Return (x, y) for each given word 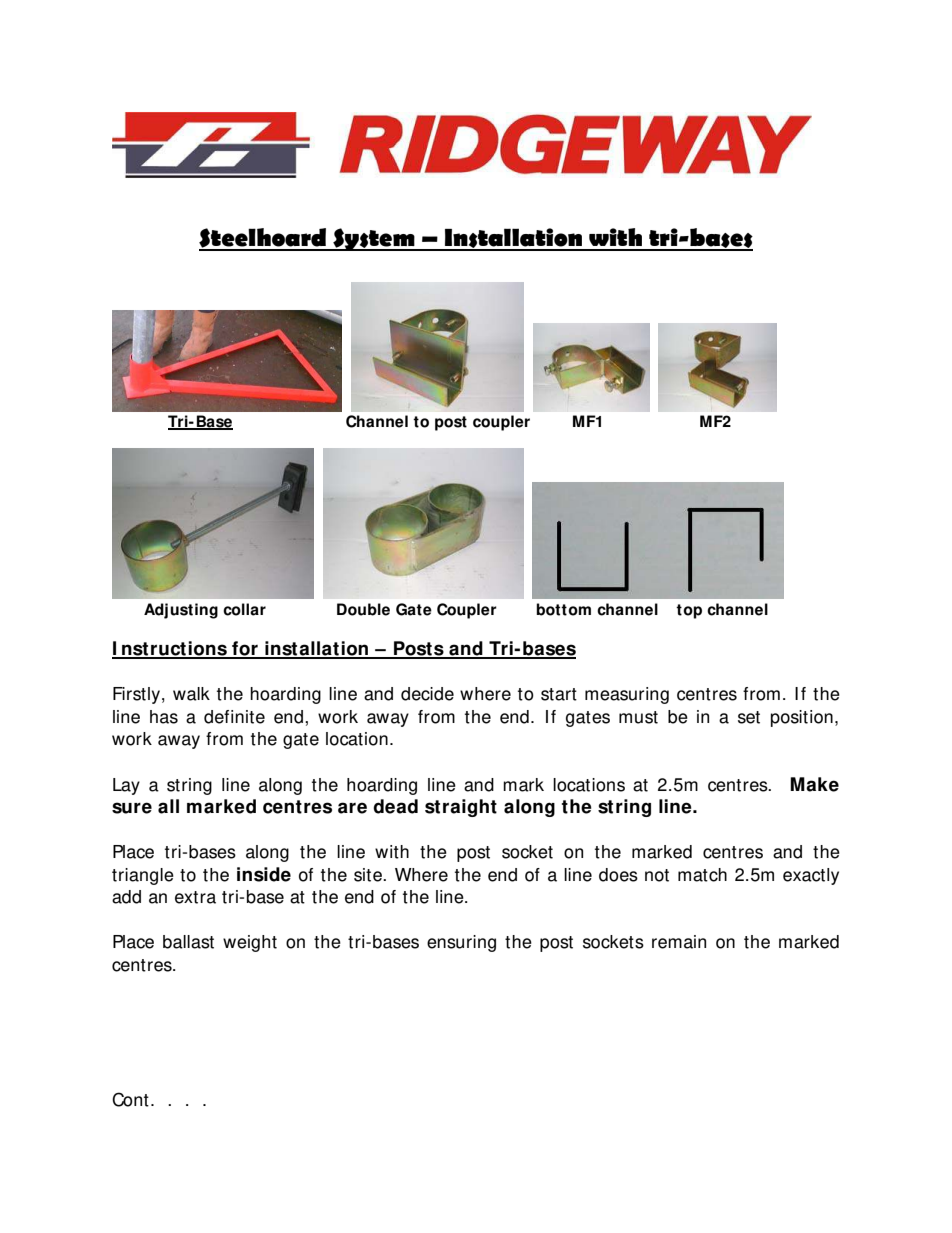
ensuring (461, 943)
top (689, 611)
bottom (563, 609)
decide (427, 694)
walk (191, 694)
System (374, 239)
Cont (130, 1099)
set (749, 717)
